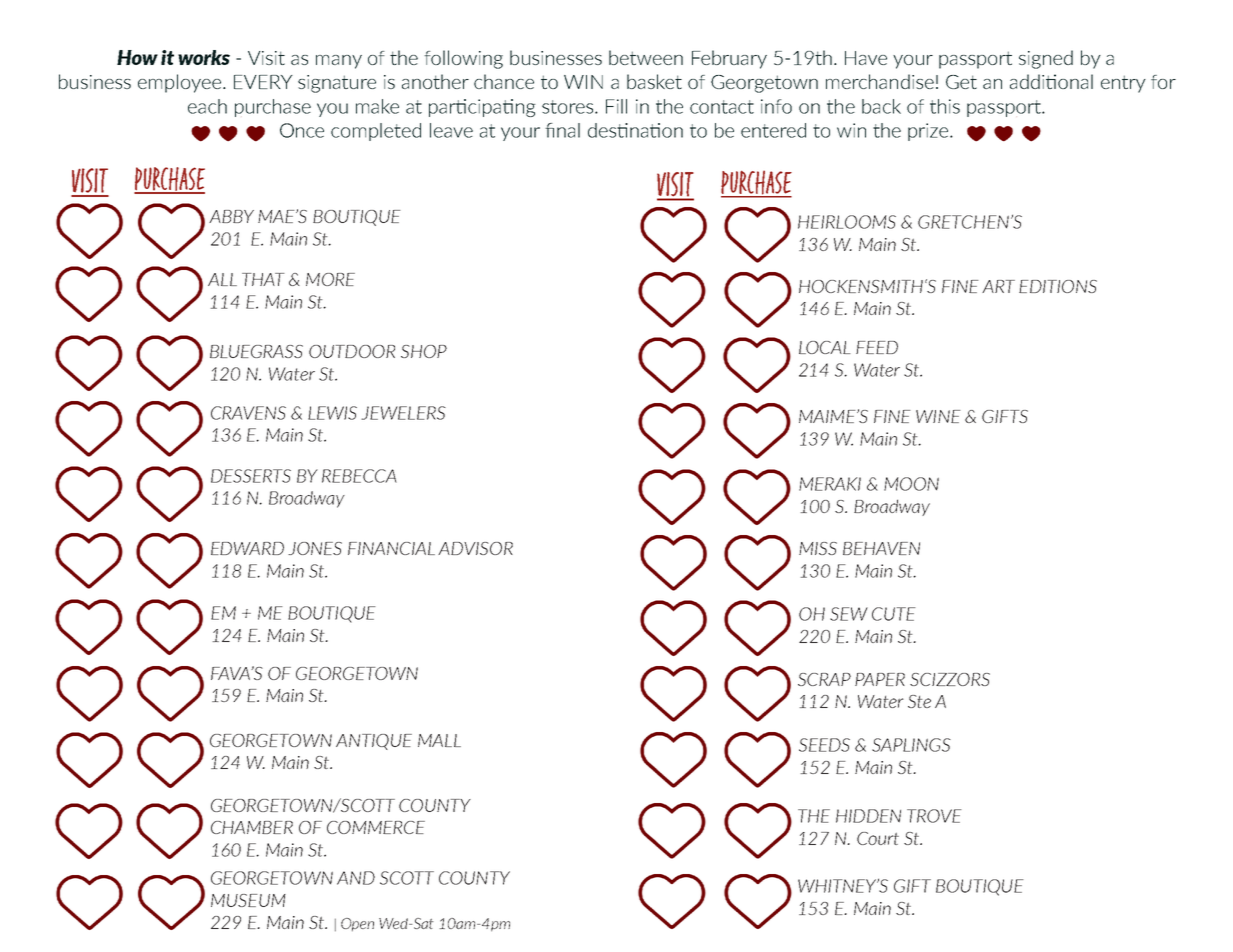 This screenshot has height=952, width=1233. What do you see at coordinates (825, 347) in the screenshot?
I see `LOCAL` at bounding box center [825, 347].
